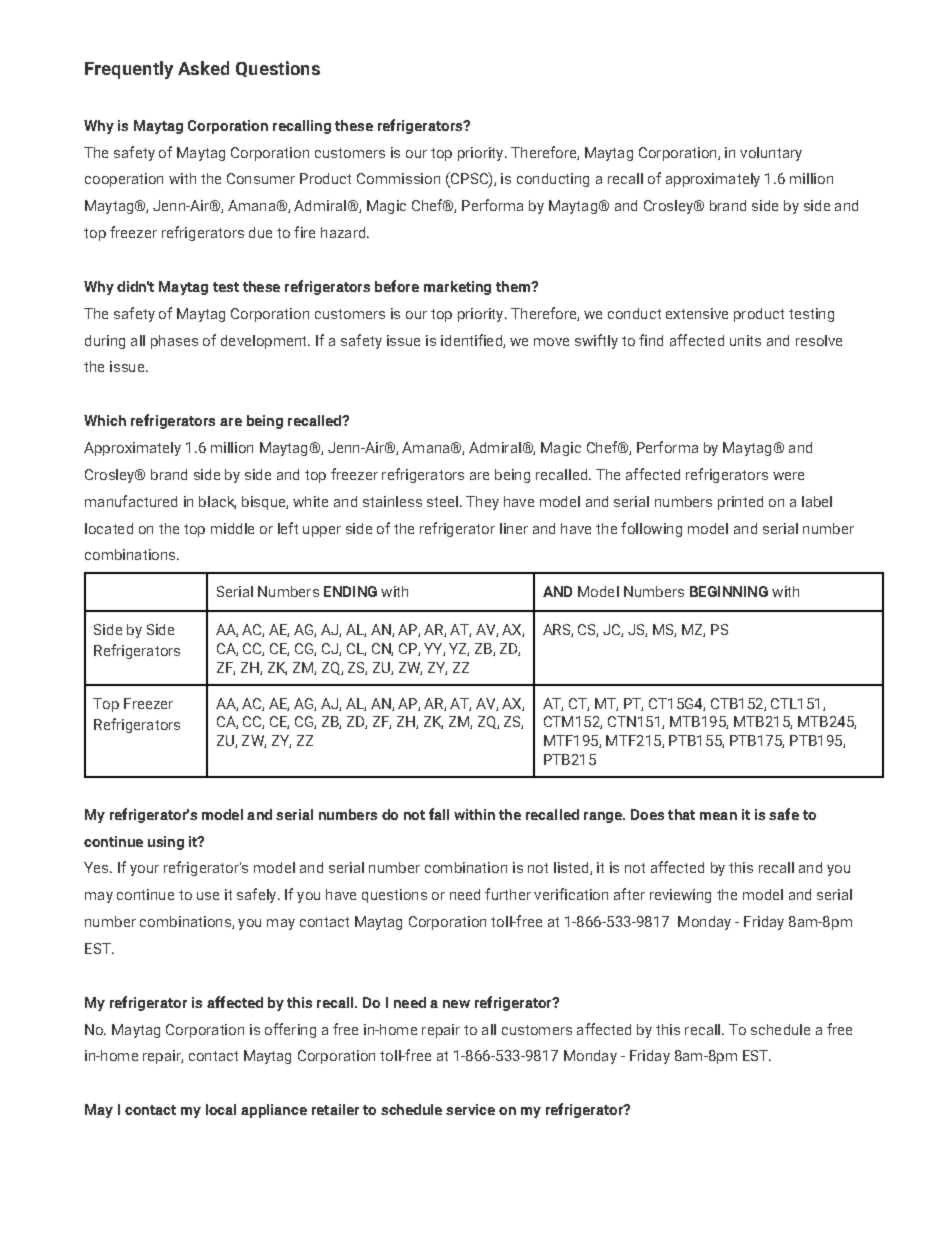  What do you see at coordinates (439, 814) in the document?
I see `fall` at bounding box center [439, 814].
